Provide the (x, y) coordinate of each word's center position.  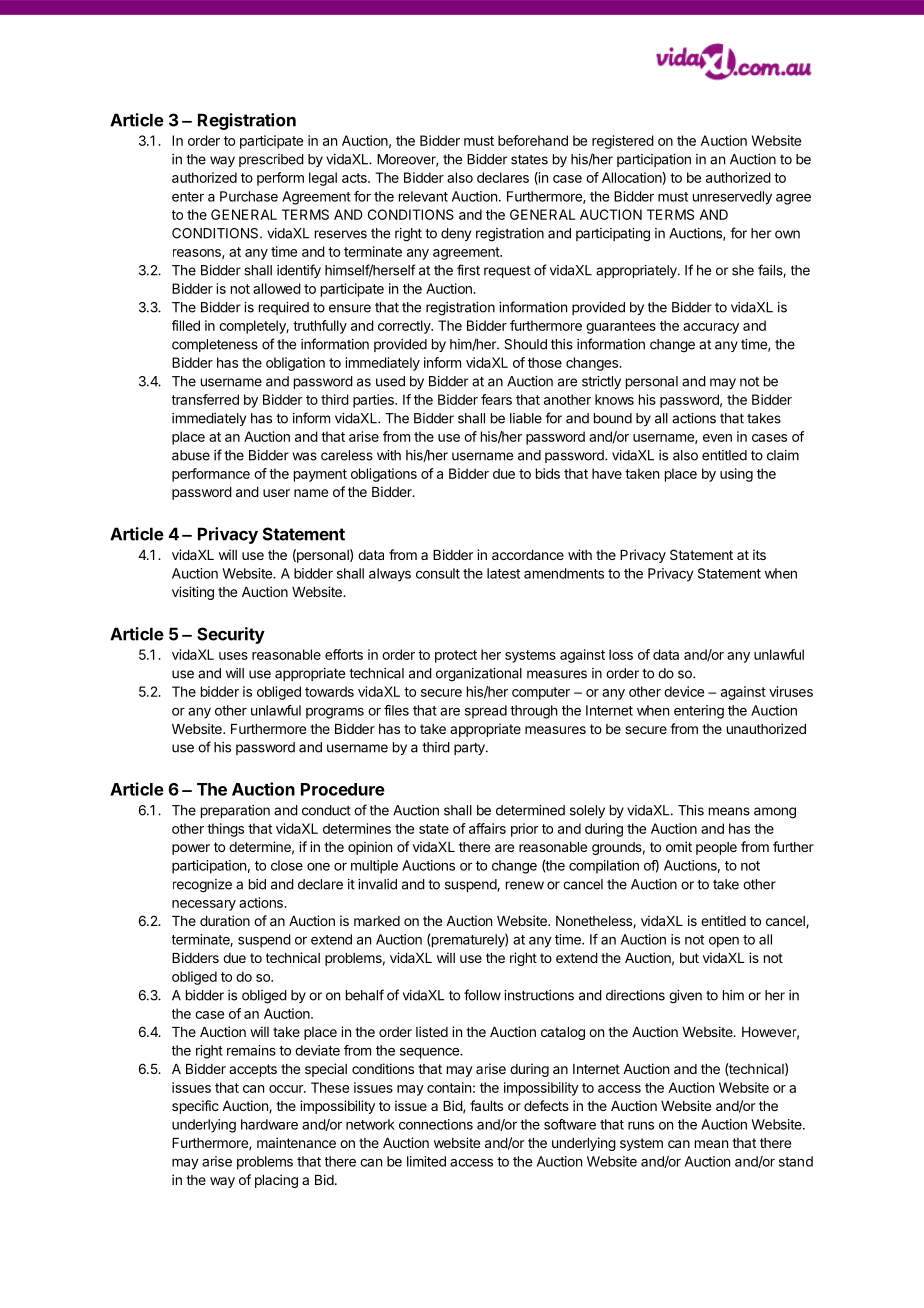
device (684, 691)
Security (231, 635)
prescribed (271, 160)
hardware (269, 1124)
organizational (479, 675)
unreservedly (732, 198)
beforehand (533, 140)
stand (796, 1161)
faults (486, 1105)
